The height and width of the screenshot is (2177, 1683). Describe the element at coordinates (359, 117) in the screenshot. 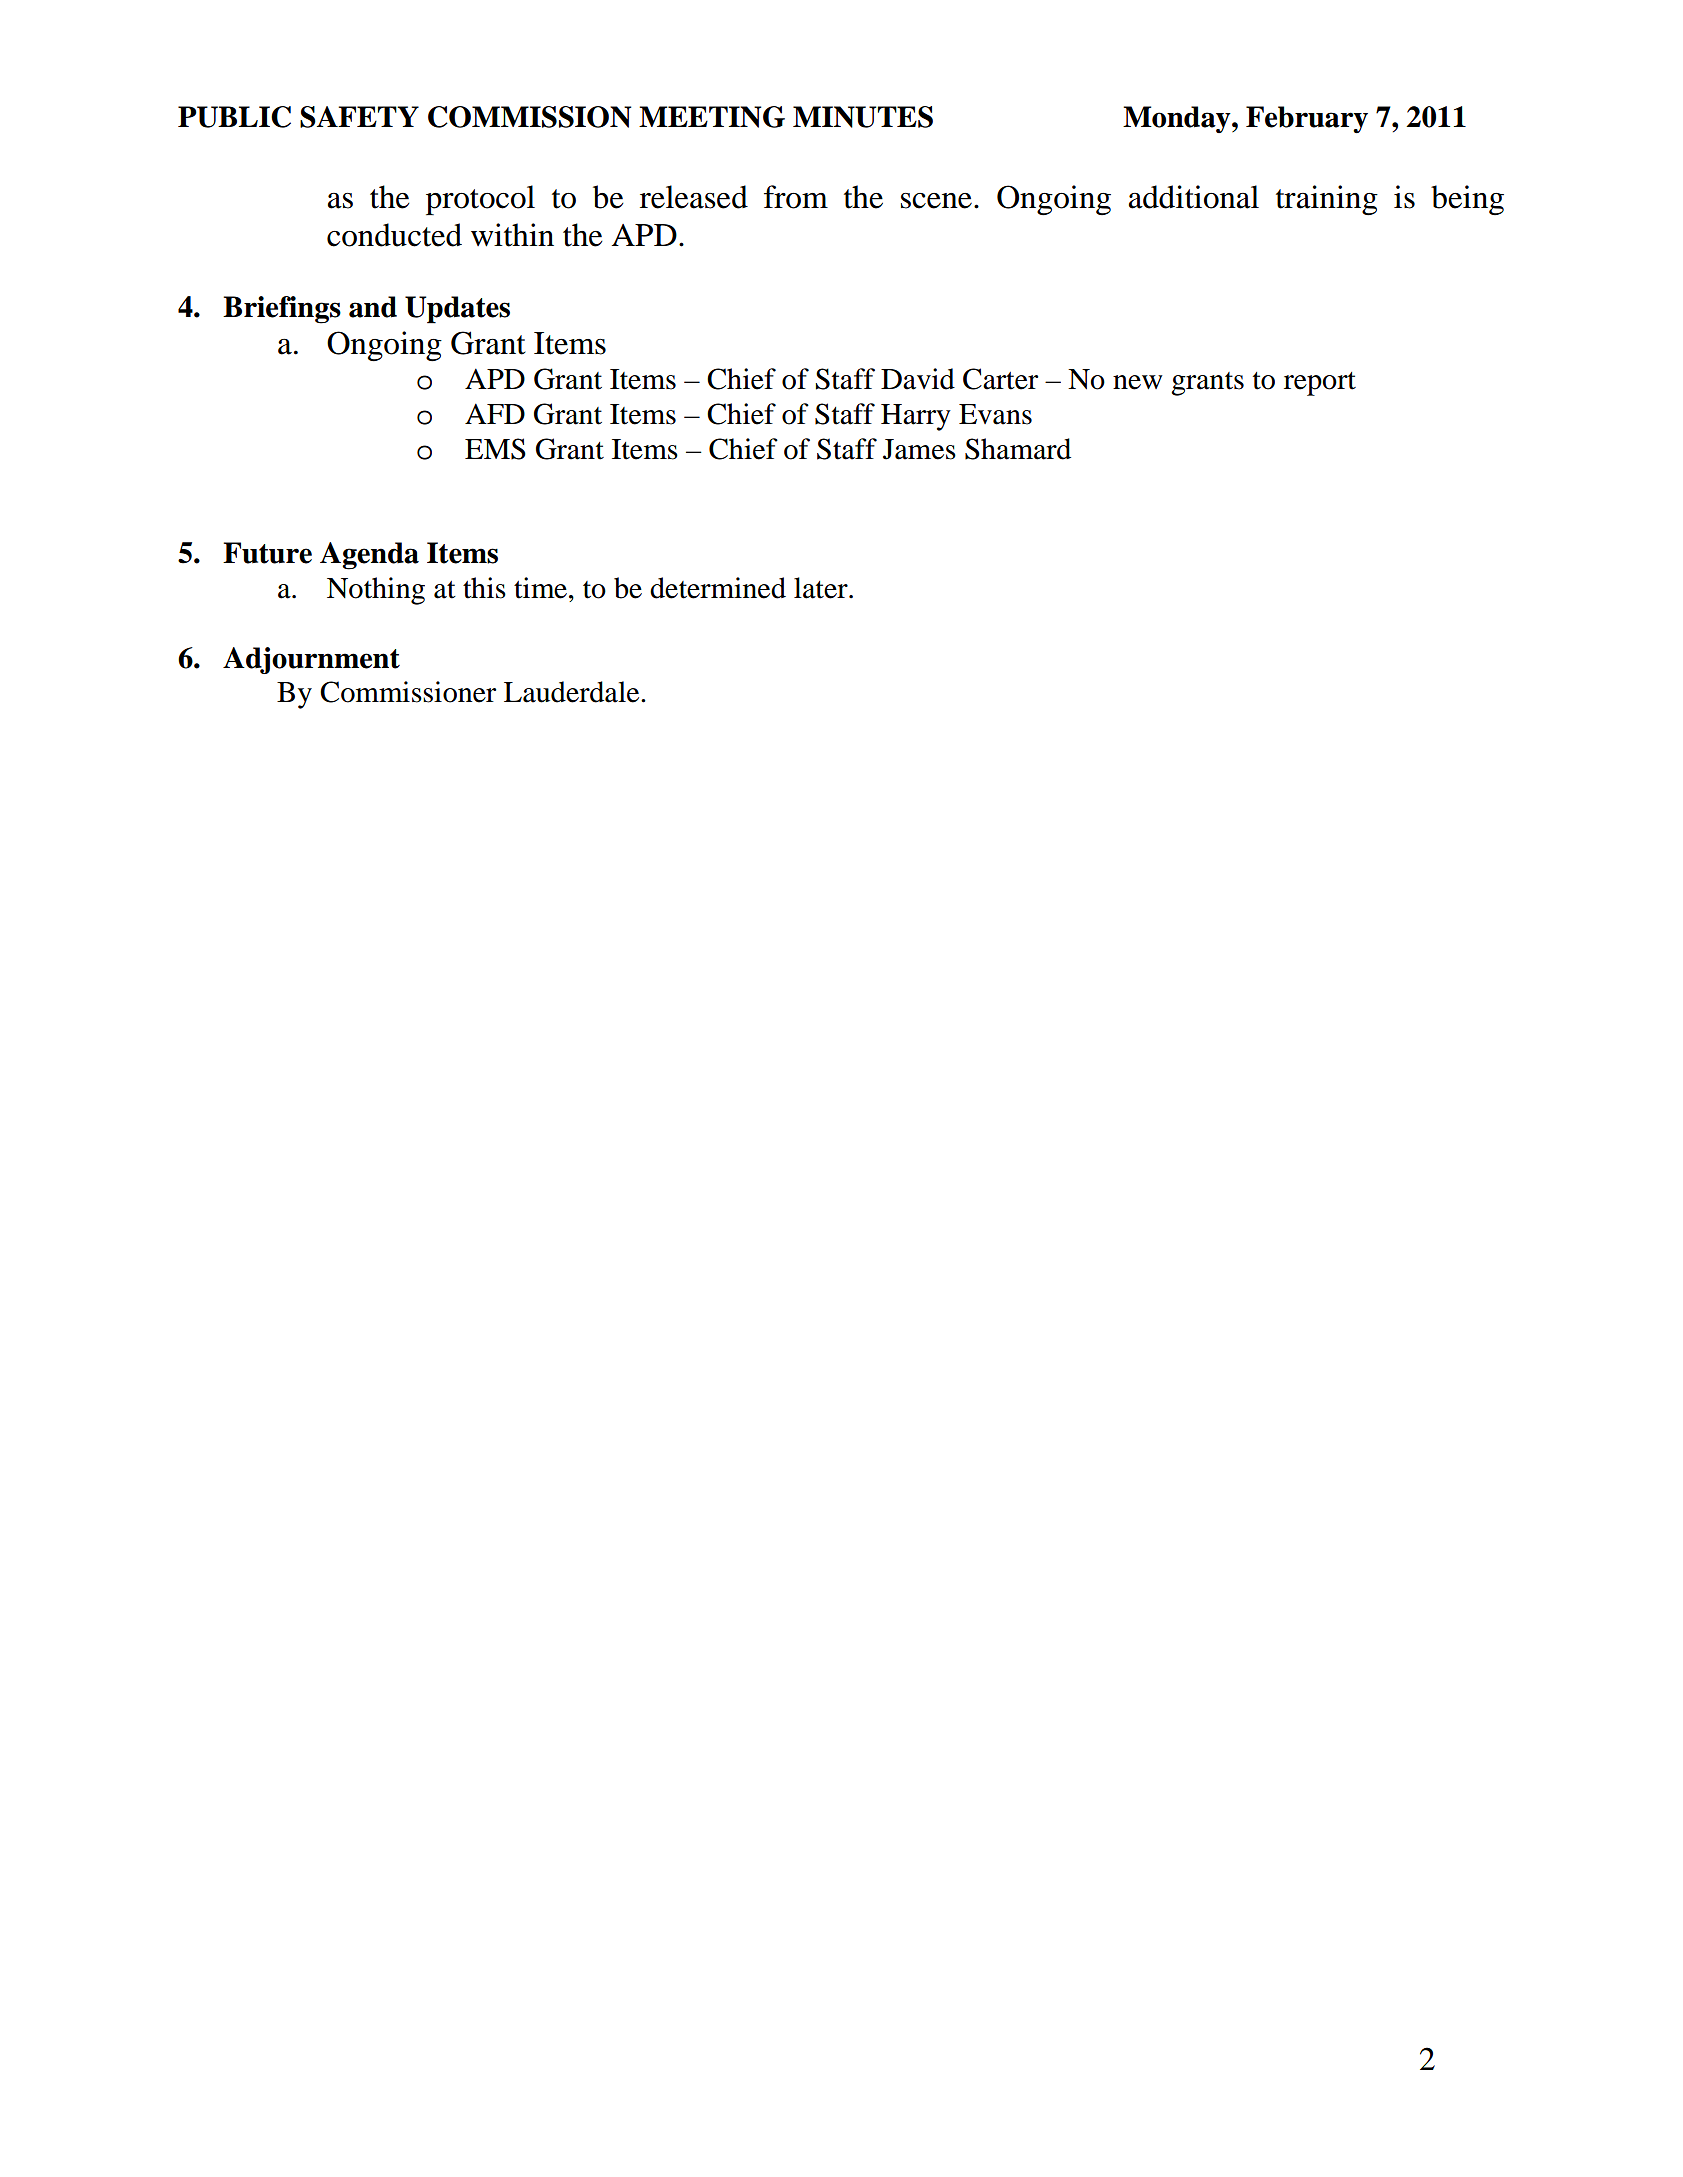

I see `SAFETY` at that location.
